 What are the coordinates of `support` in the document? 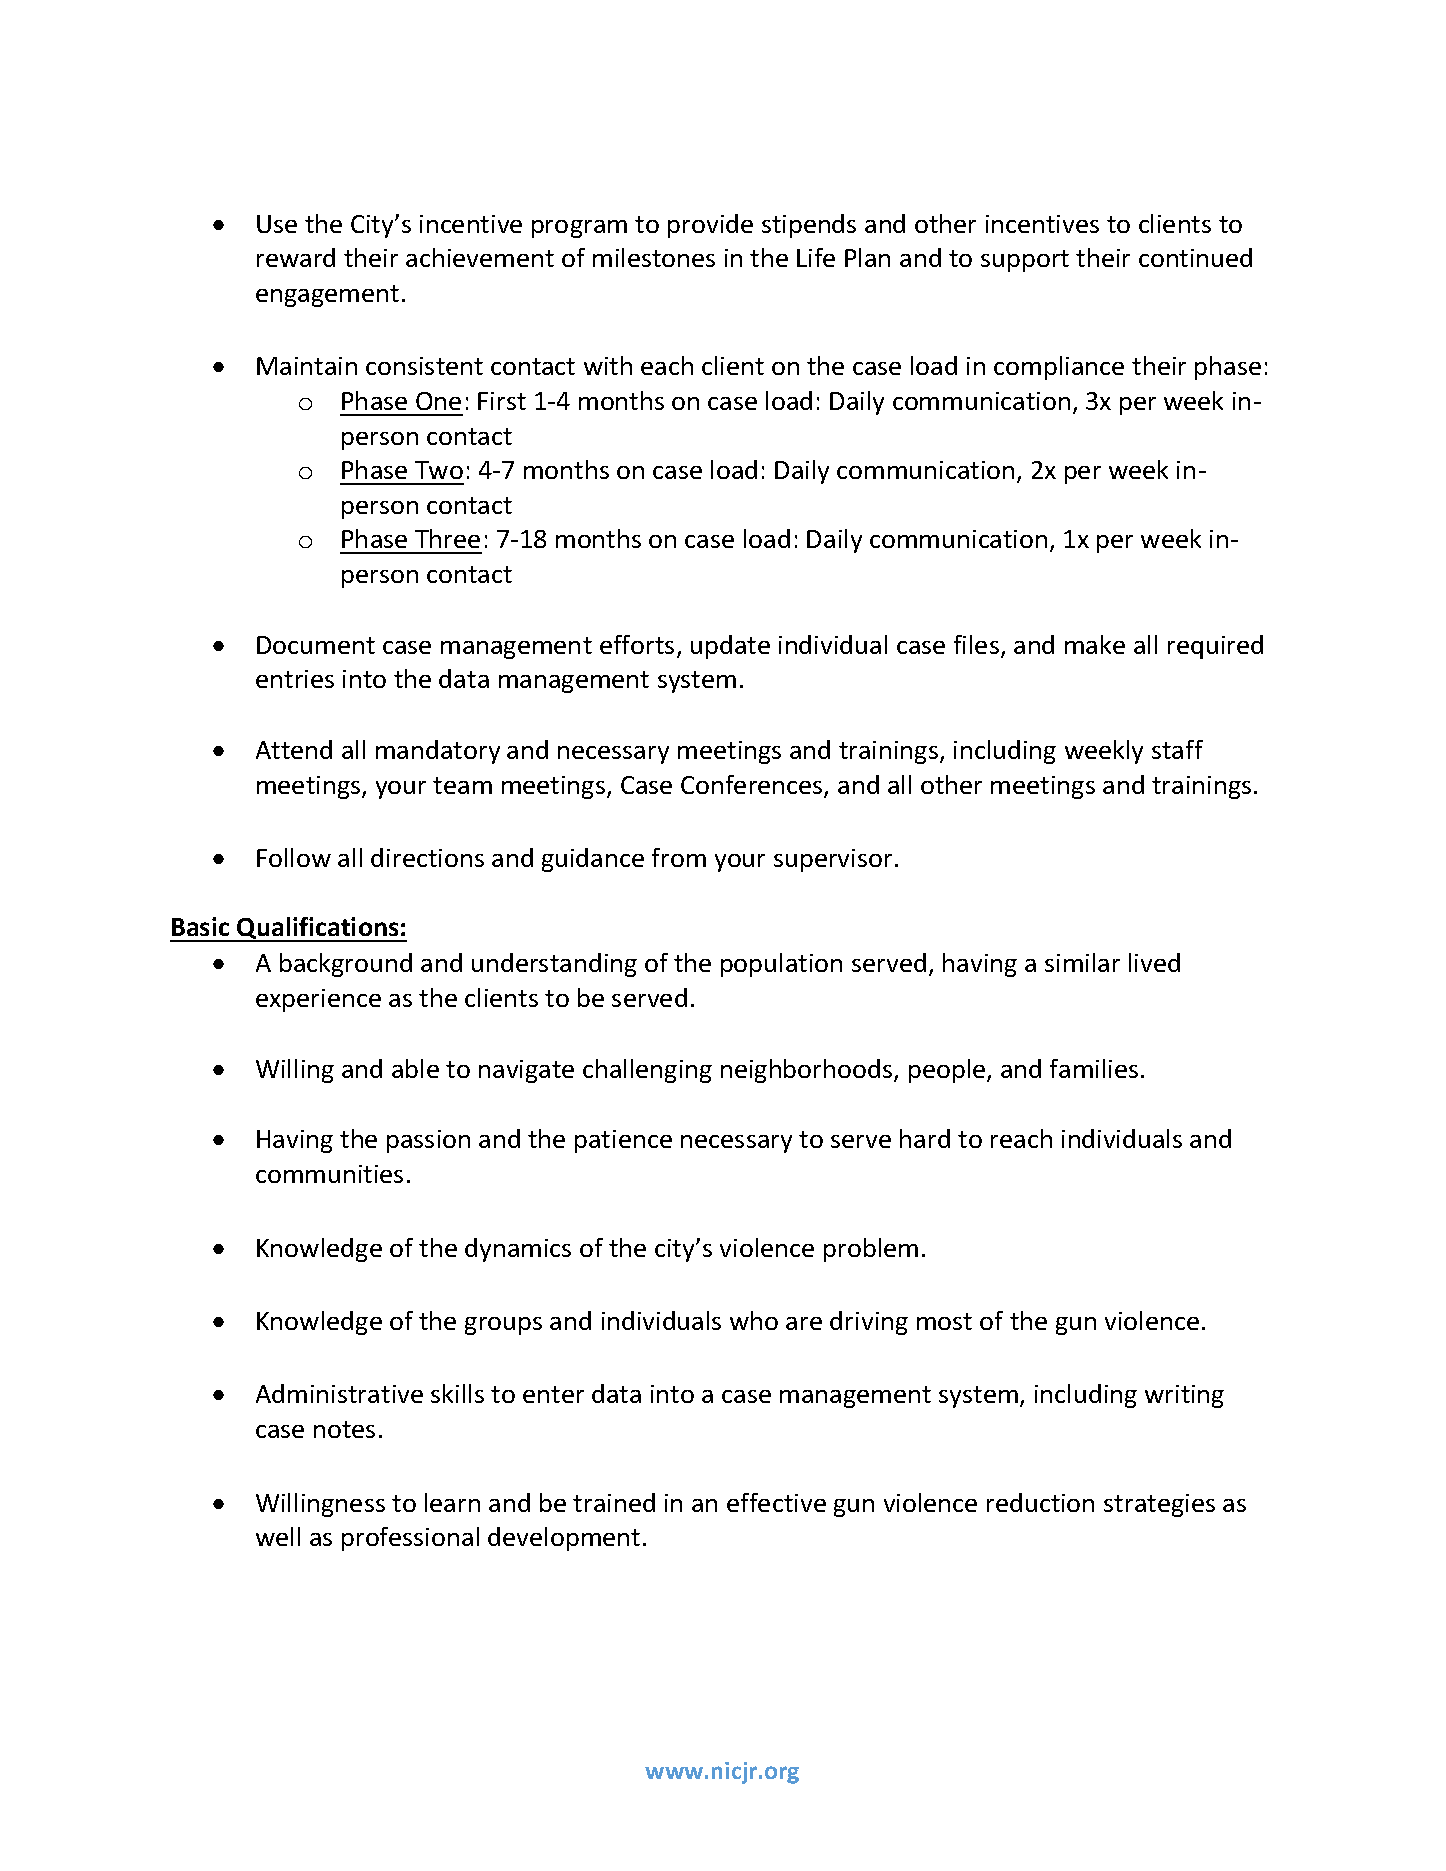 It's located at (1025, 261).
